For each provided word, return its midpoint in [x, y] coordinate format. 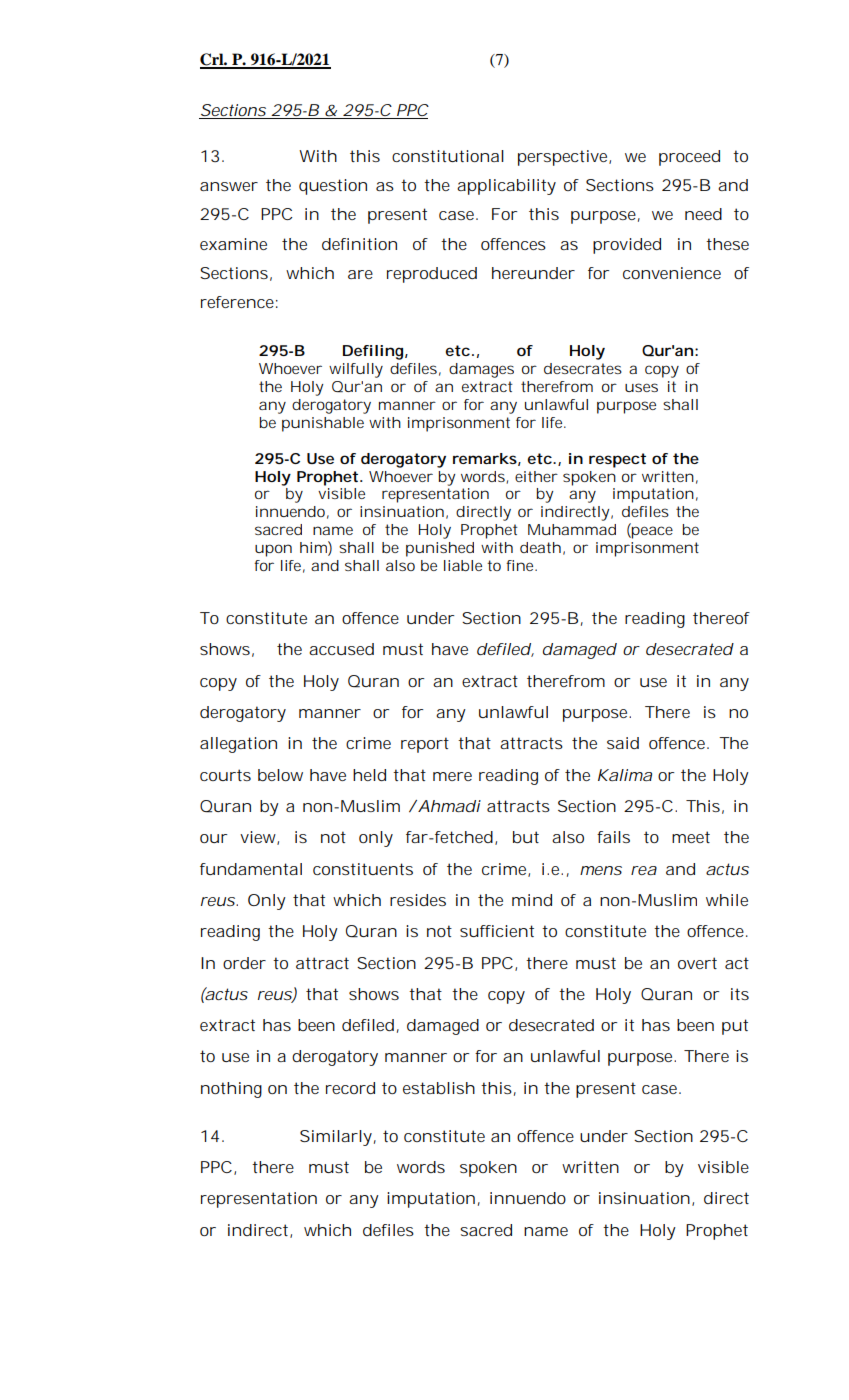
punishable [323, 424]
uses [641, 387]
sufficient [497, 931]
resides [418, 900]
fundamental [251, 869]
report [425, 745]
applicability [506, 187]
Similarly [336, 1138]
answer [229, 186]
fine [519, 565]
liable [463, 565]
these [727, 244]
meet [691, 837]
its [740, 994]
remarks [485, 458]
